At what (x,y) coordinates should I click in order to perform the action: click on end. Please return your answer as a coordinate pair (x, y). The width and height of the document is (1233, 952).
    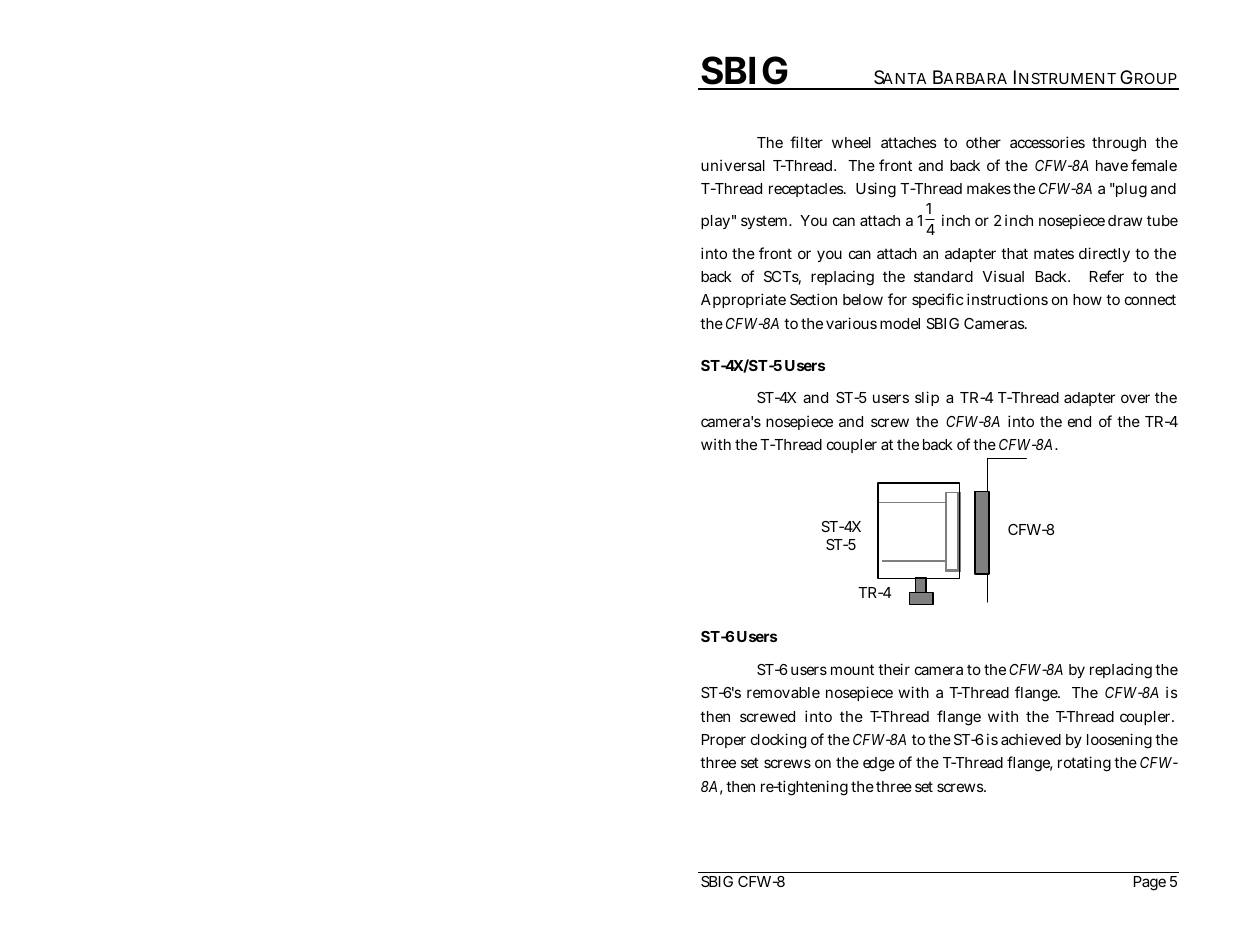
    Looking at the image, I should click on (1079, 421).
